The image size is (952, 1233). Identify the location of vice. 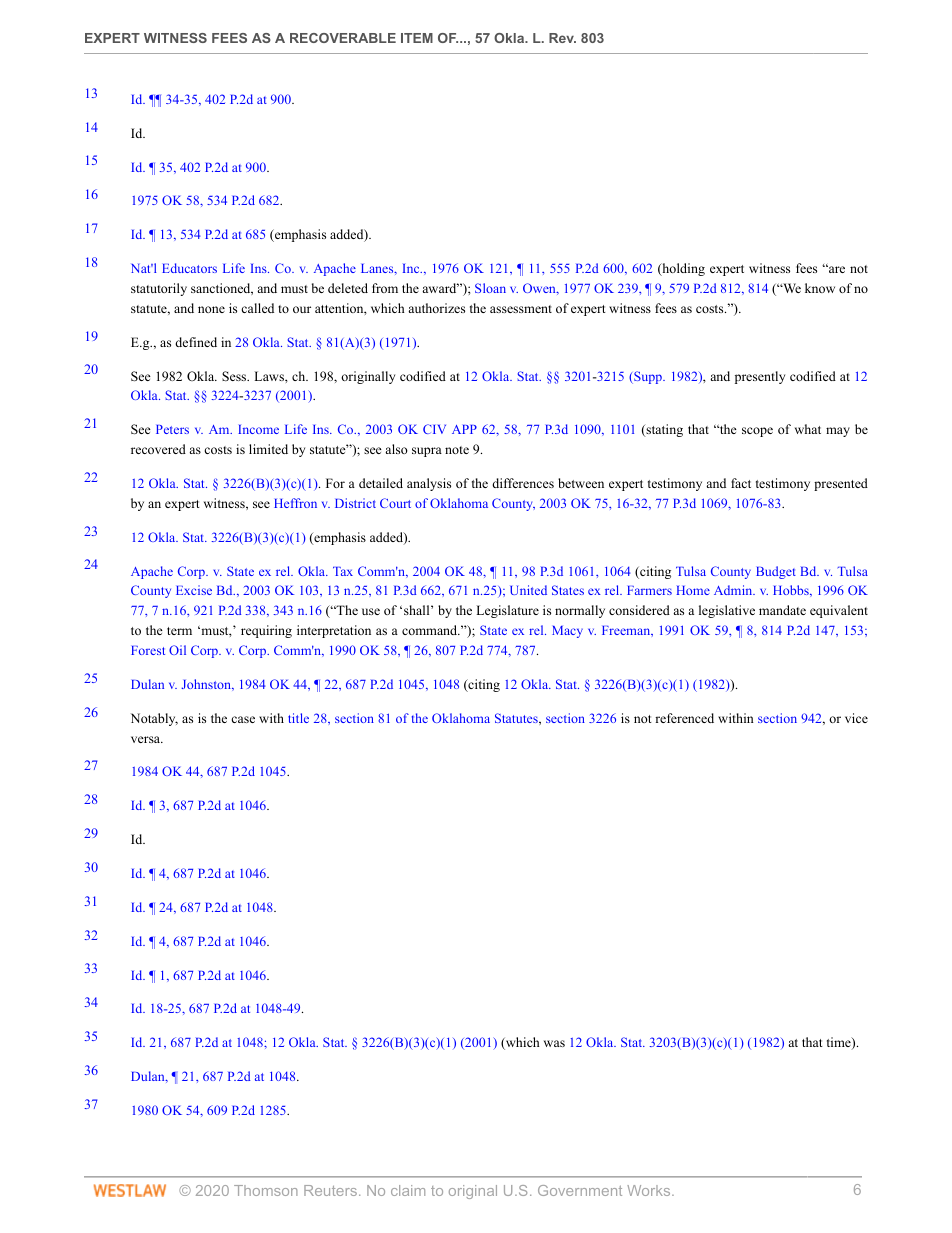
(856, 718).
